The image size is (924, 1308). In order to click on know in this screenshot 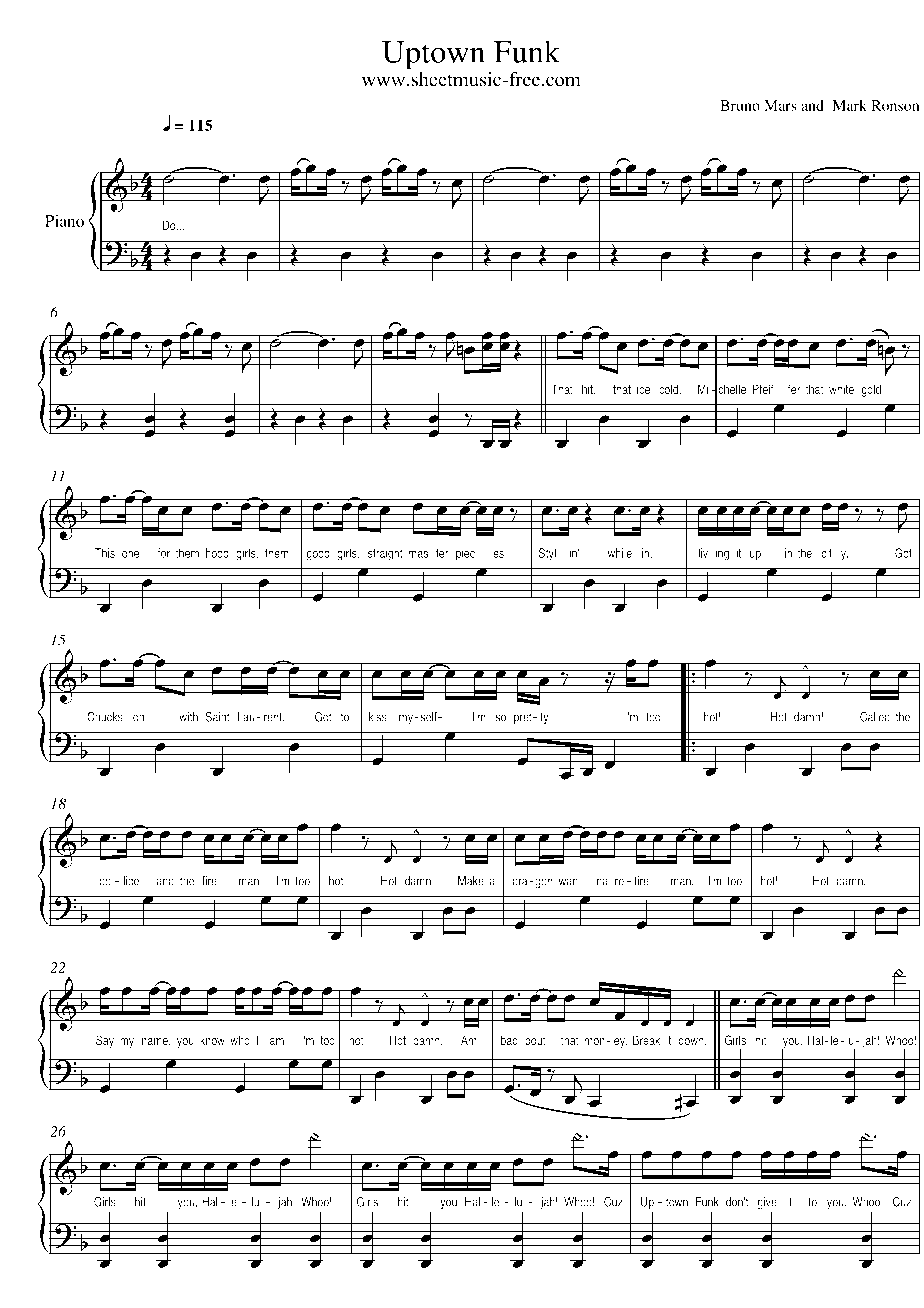, I will do `click(212, 1040)`.
